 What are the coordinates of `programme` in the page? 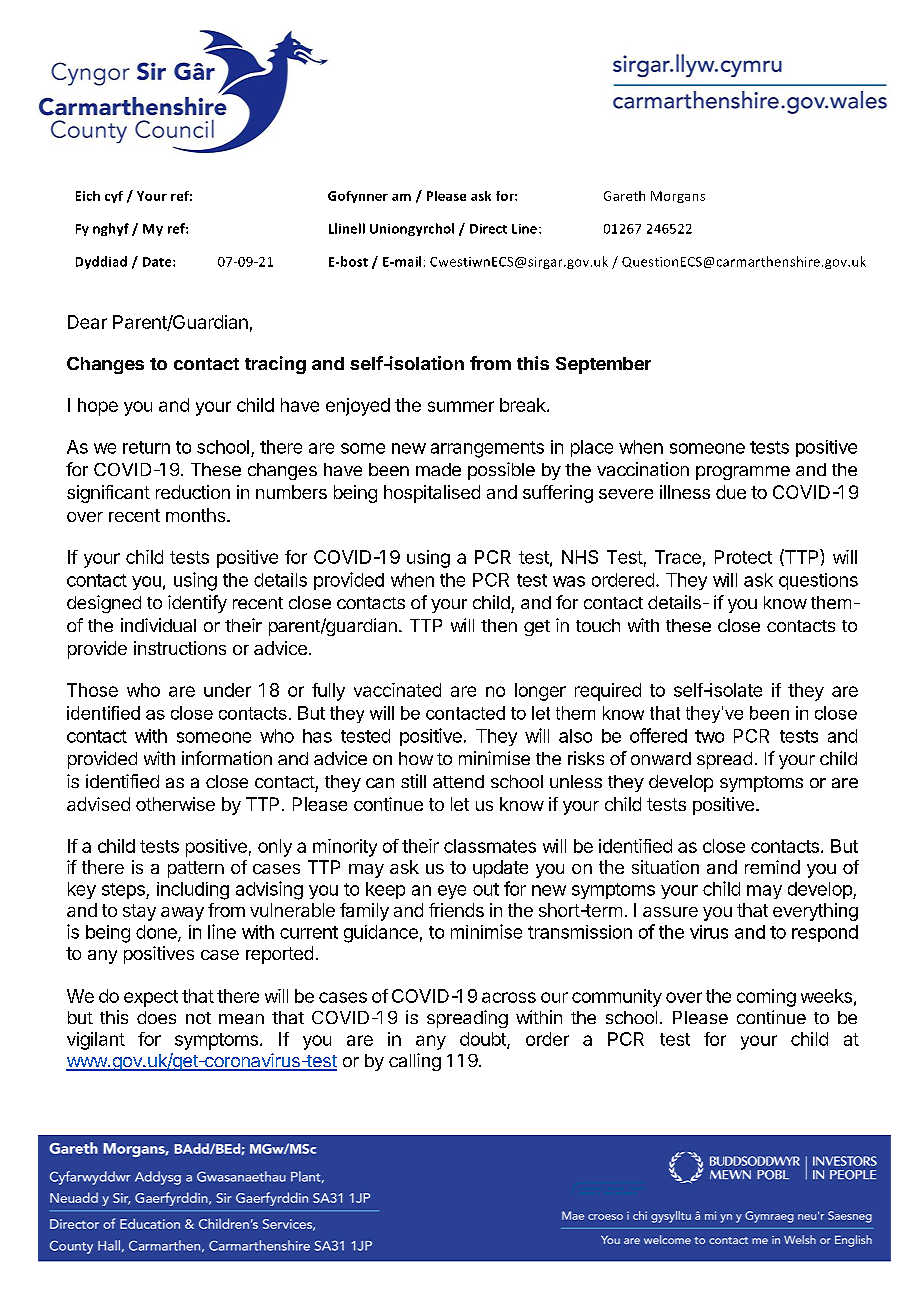 It's located at (743, 473).
